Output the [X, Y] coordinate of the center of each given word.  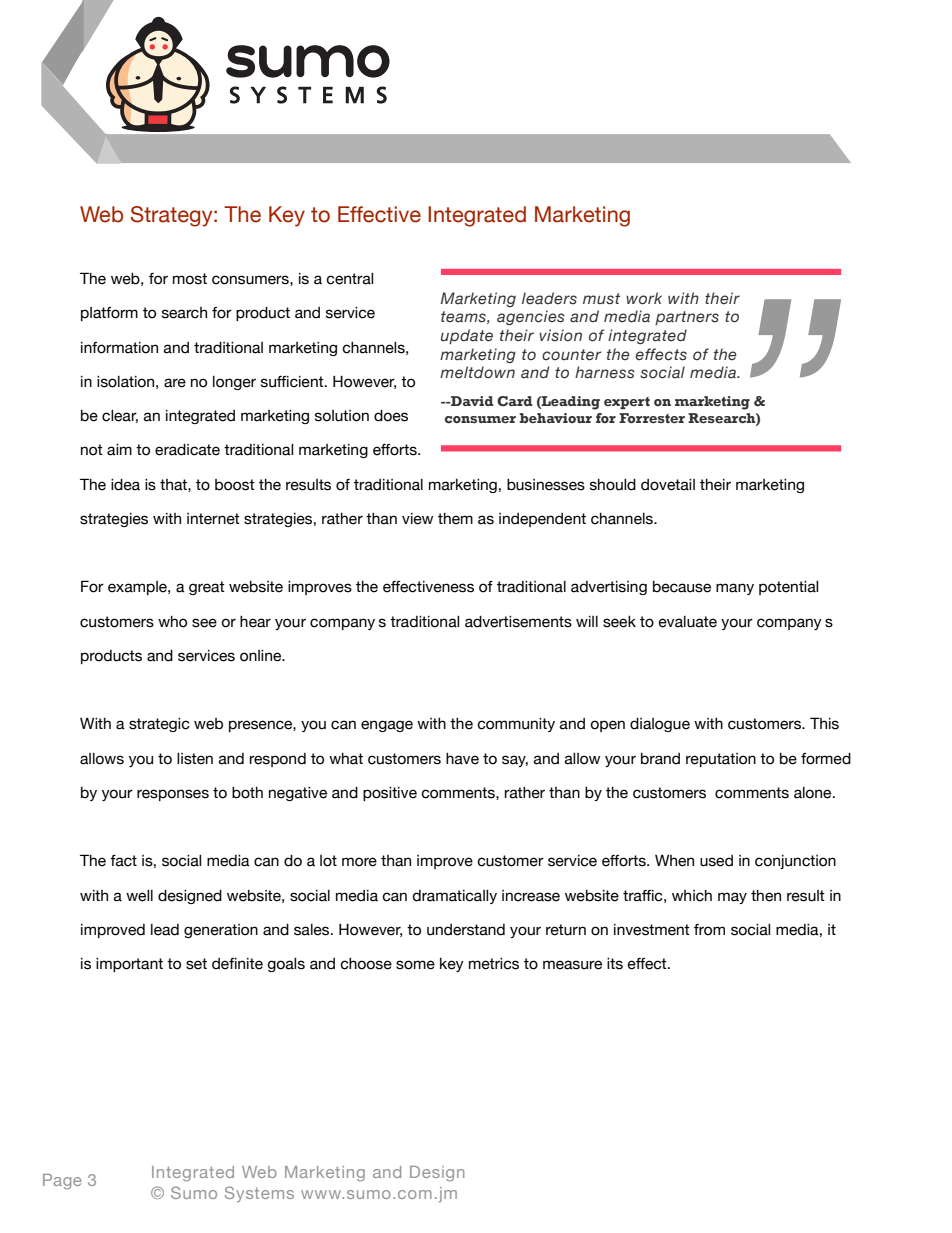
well [139, 896]
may [732, 898]
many [735, 589]
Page [62, 1182]
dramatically [454, 897]
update [467, 336]
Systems [259, 1194]
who [172, 622]
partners [687, 318]
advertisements [518, 622]
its [615, 964]
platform [109, 314]
